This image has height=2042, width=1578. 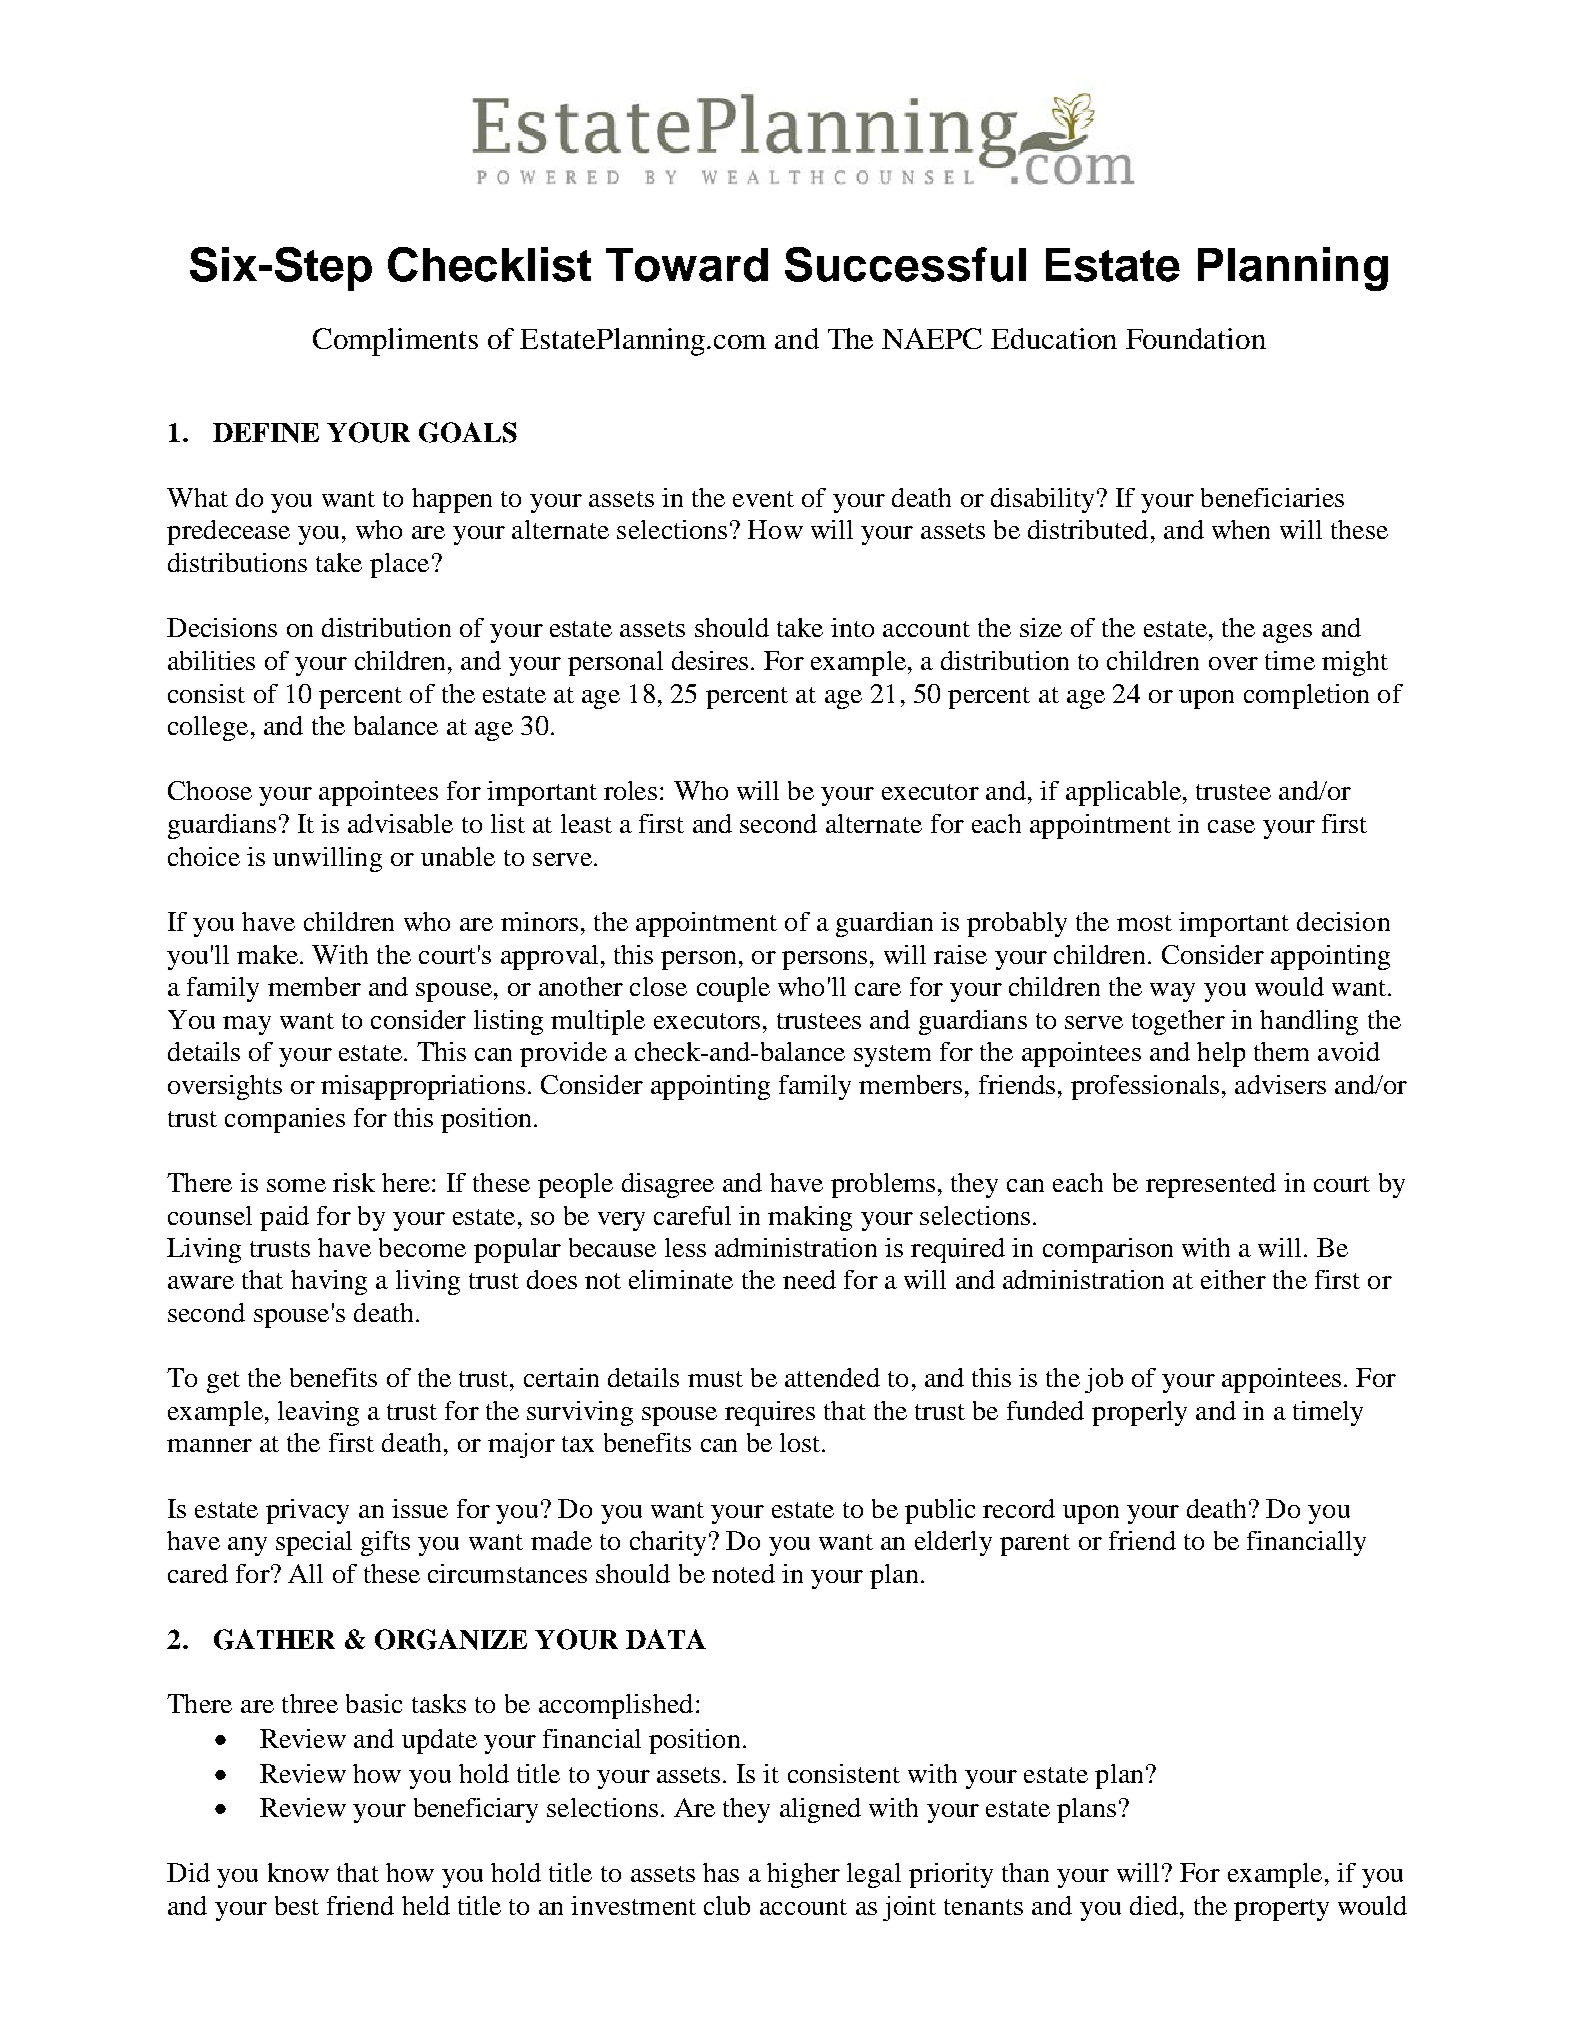 I want to click on help, so click(x=1221, y=1054).
